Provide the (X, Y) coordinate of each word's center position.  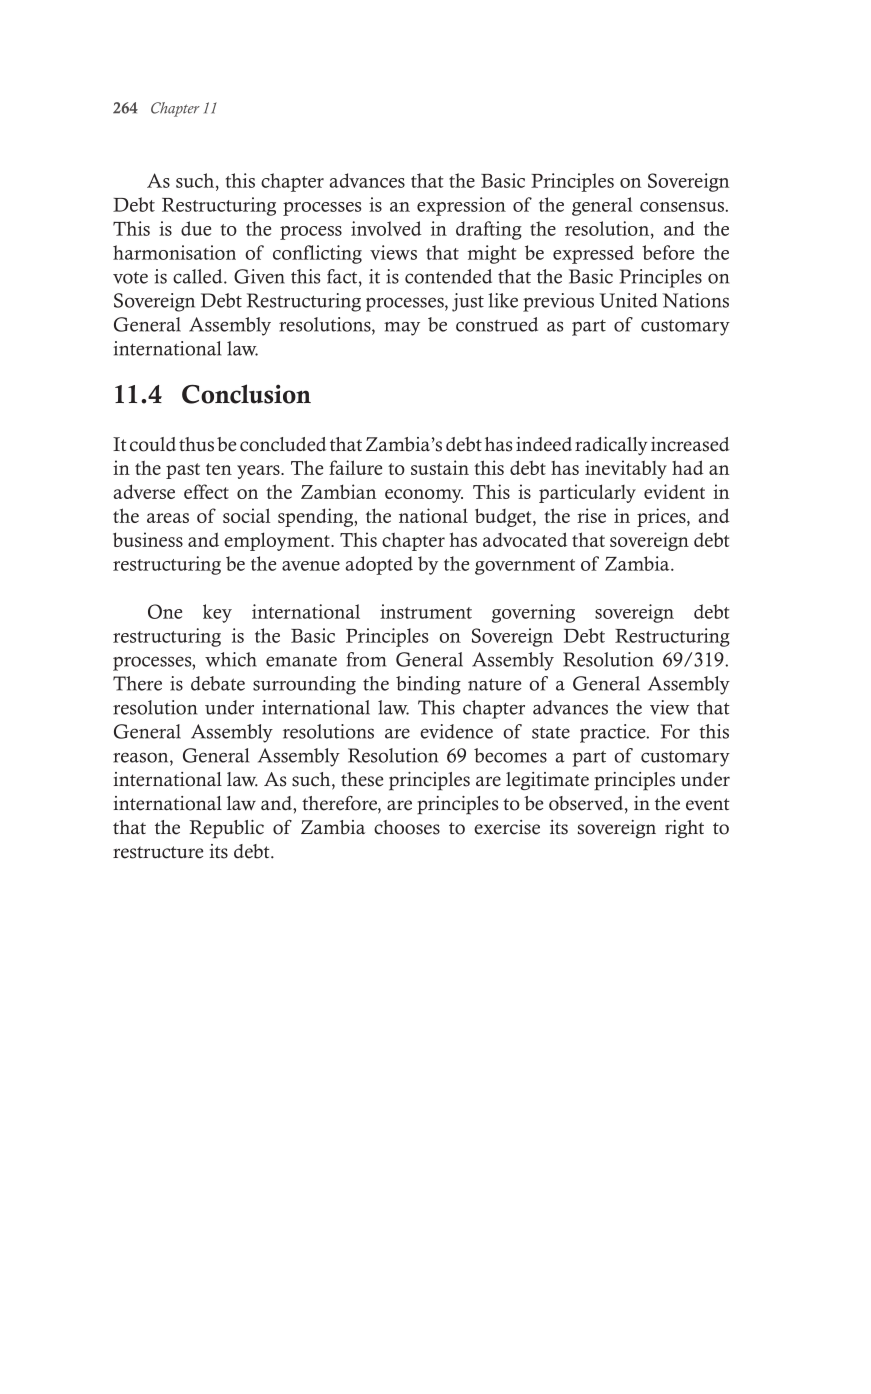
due (196, 228)
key (217, 613)
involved (386, 228)
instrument (426, 611)
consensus (682, 207)
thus (196, 444)
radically (611, 446)
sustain (440, 467)
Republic (226, 829)
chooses (407, 827)
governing (533, 613)
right (684, 829)
